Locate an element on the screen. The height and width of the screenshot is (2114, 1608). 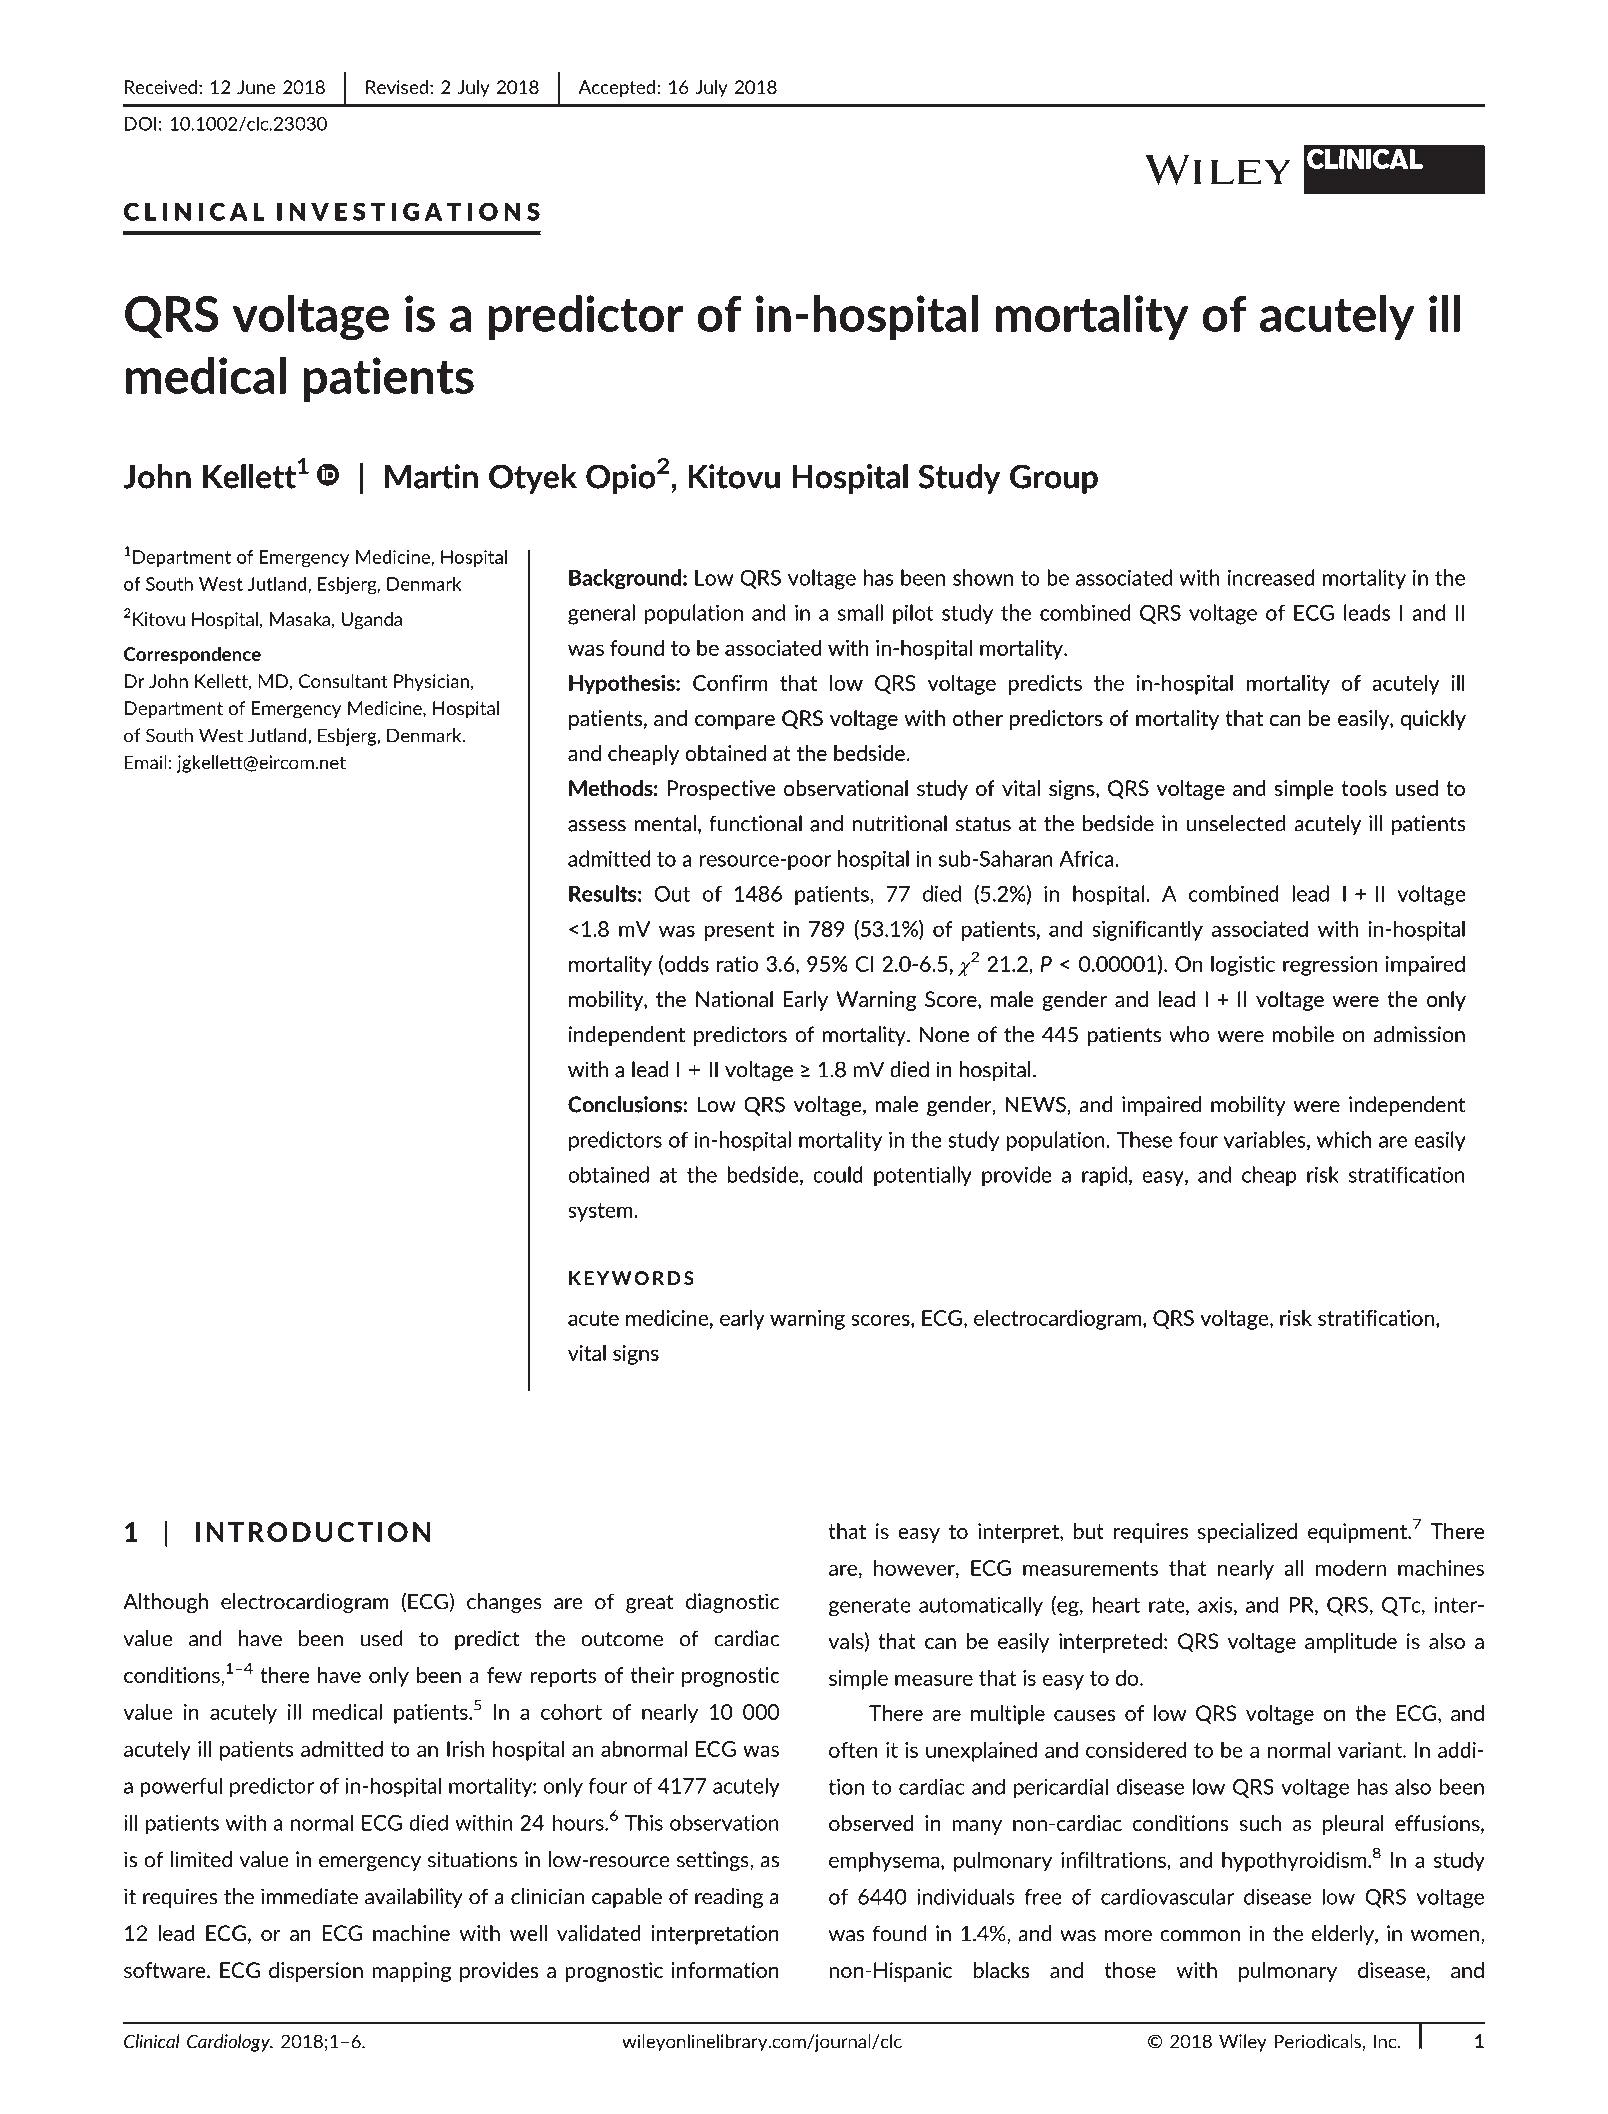
June is located at coordinates (256, 87).
